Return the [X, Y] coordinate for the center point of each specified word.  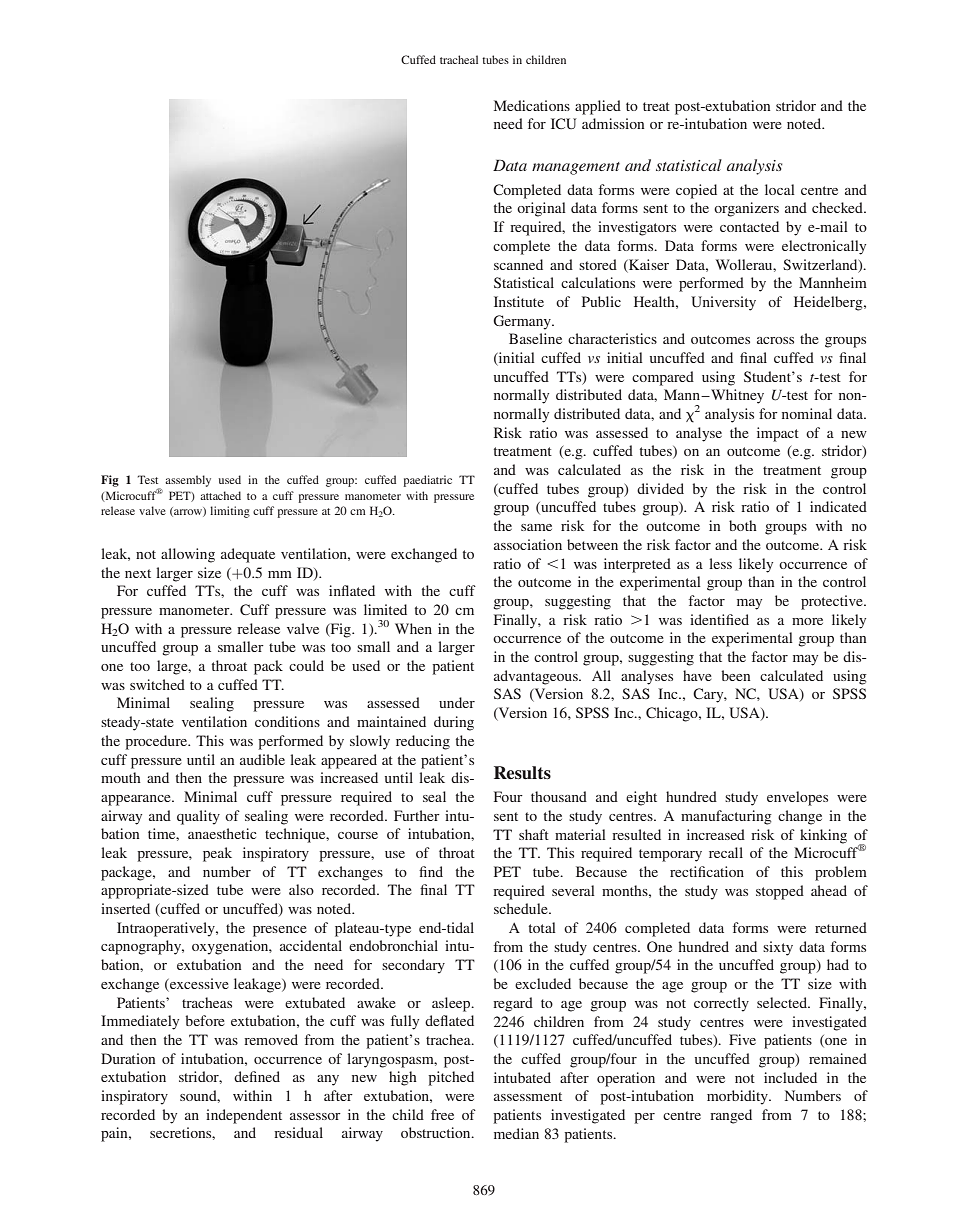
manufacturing [726, 817]
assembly [188, 481]
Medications [532, 105]
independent [244, 1116]
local [780, 189]
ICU [564, 123]
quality [198, 817]
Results [522, 773]
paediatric [427, 481]
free [442, 1114]
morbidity [738, 1097]
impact [778, 434]
